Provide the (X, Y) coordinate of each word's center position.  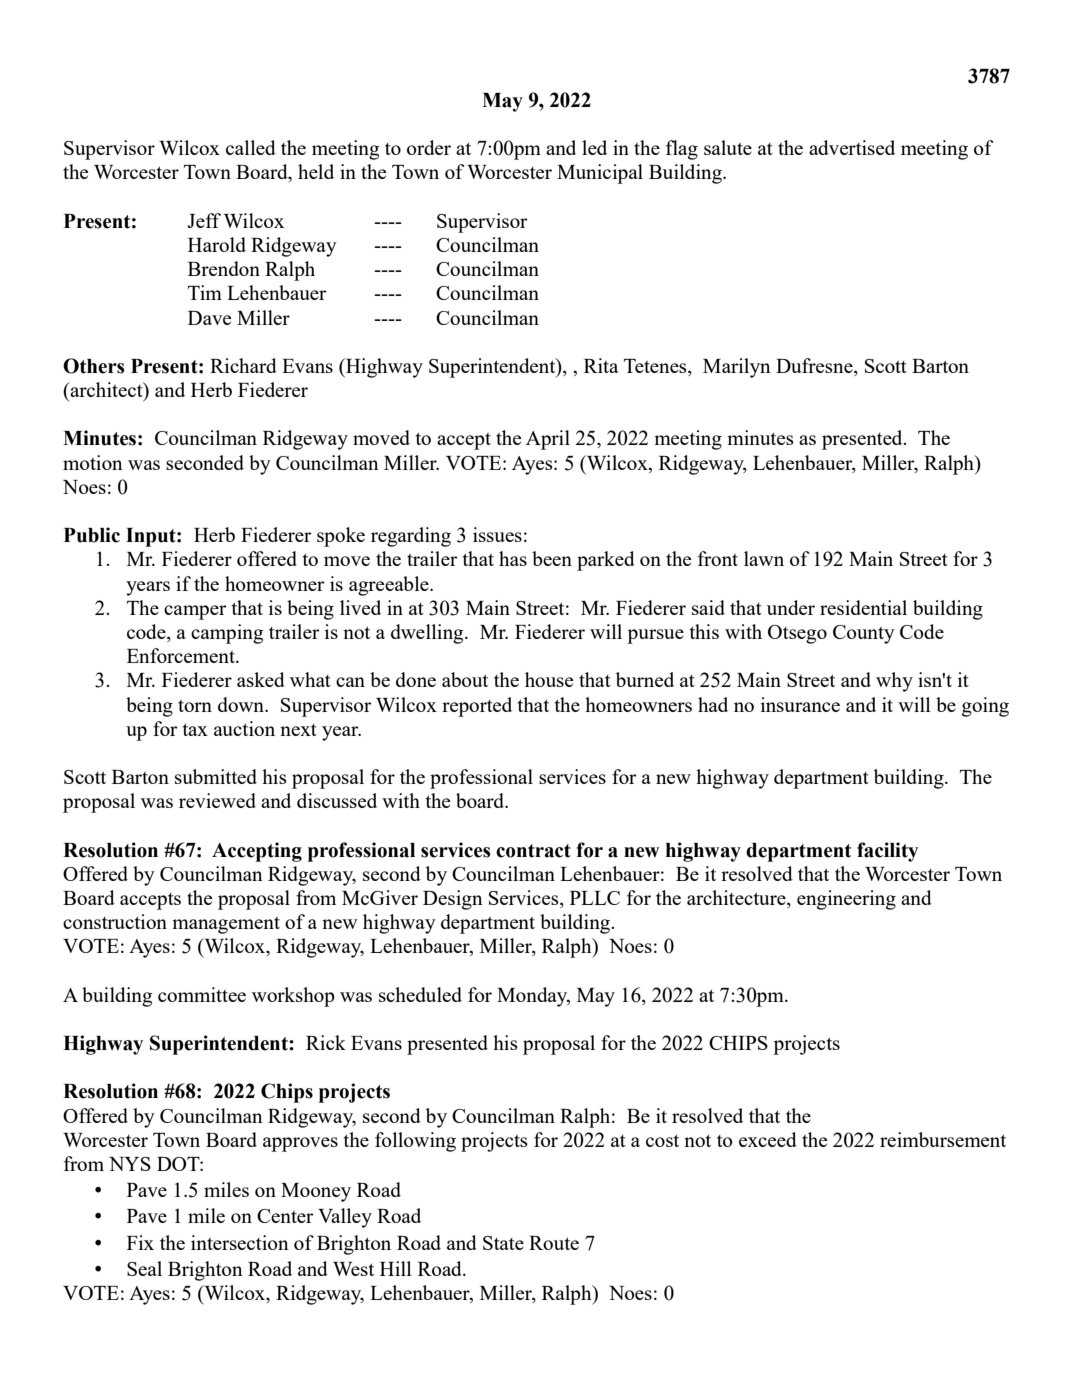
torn (195, 706)
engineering (846, 900)
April (548, 440)
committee (202, 994)
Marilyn (737, 368)
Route (554, 1243)
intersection (240, 1242)
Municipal (600, 174)
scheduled (420, 994)
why (894, 682)
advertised (852, 147)
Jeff (204, 220)
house (549, 679)
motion (93, 462)
